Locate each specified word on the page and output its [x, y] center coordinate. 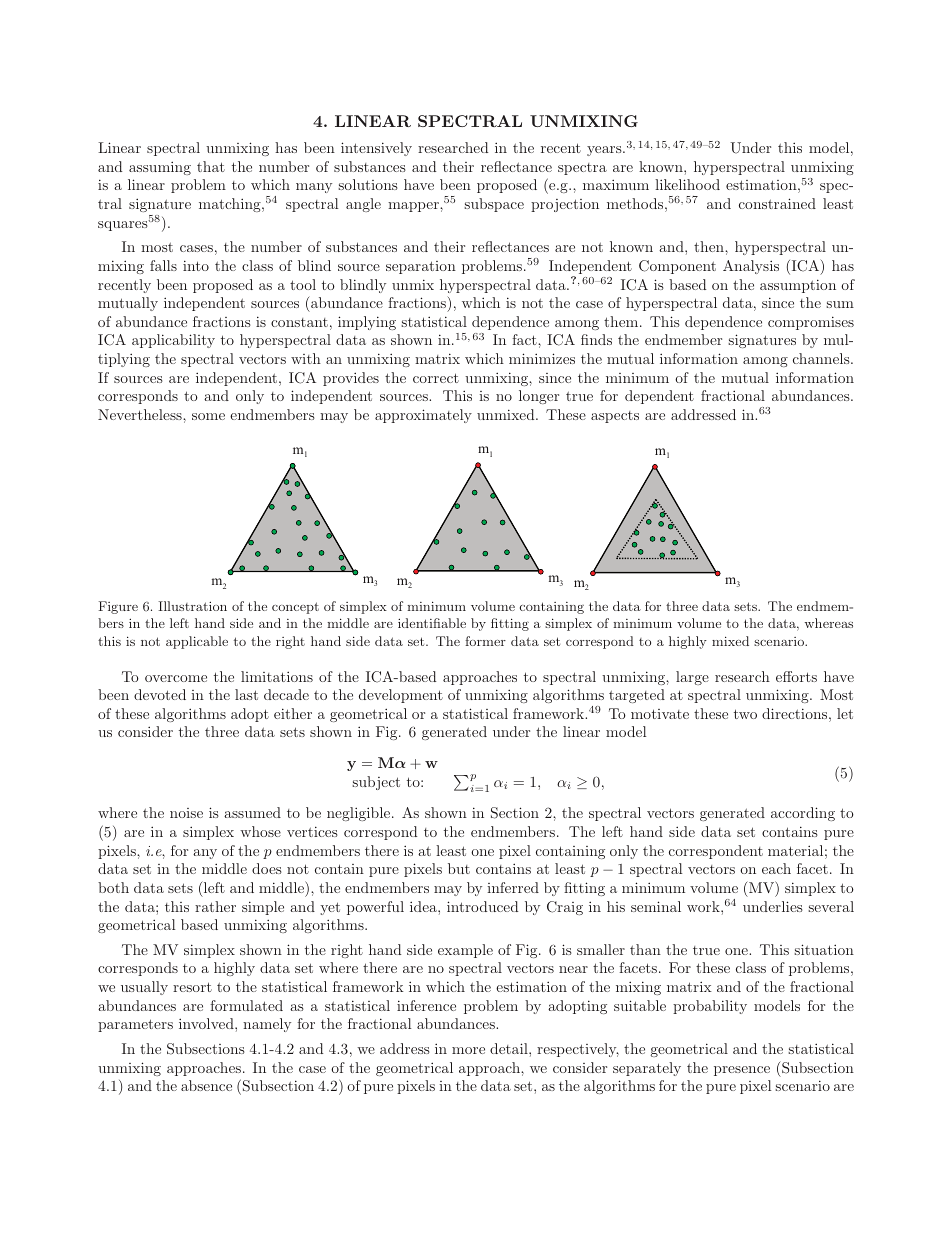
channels [822, 358]
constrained [777, 203]
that [211, 166]
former [485, 641]
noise [186, 813]
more [468, 1050]
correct [436, 378]
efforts [796, 676]
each [776, 868]
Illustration [192, 606]
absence [206, 1085]
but [459, 868]
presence [742, 1071]
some [208, 416]
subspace [494, 205]
